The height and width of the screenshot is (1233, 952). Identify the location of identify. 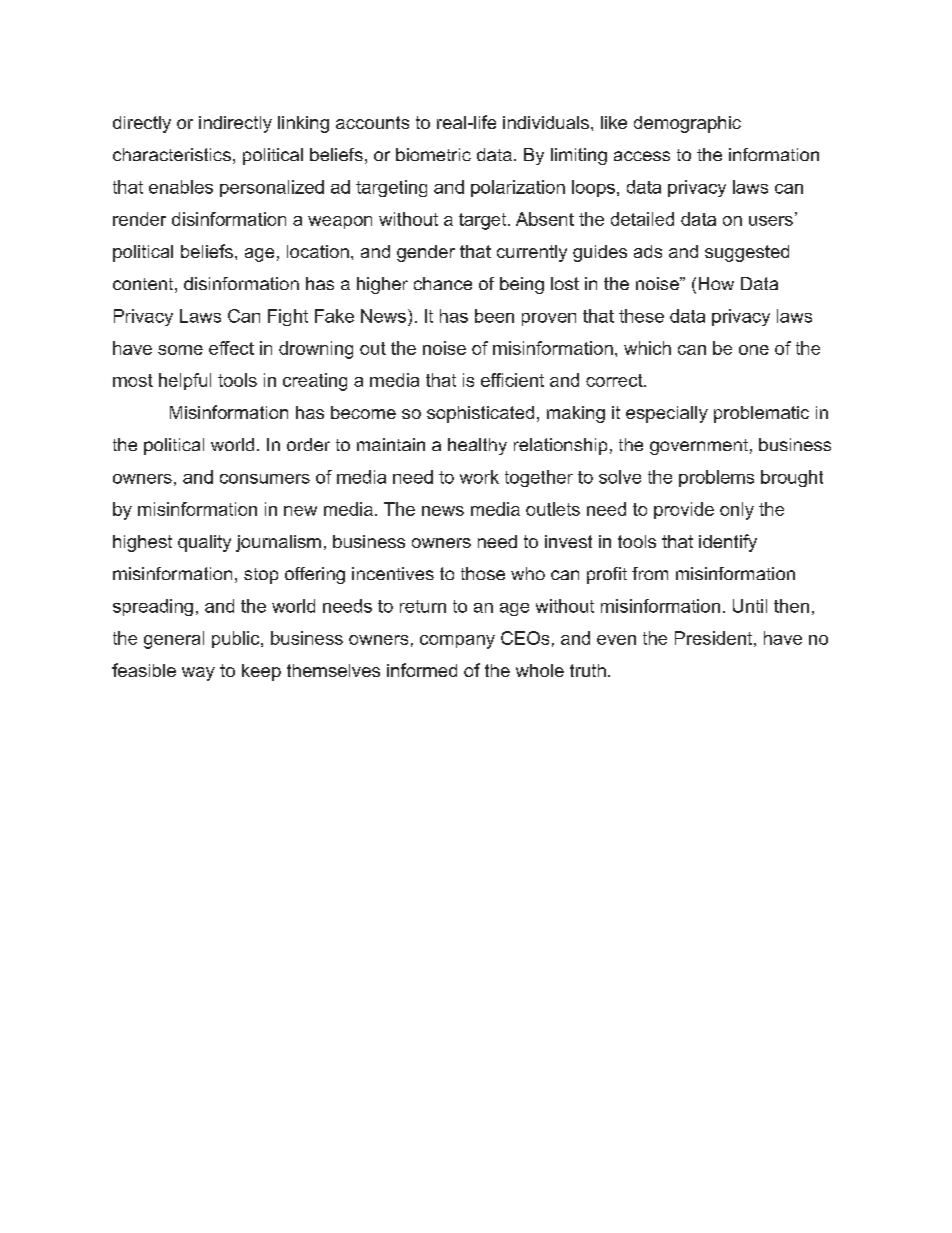
(728, 543).
